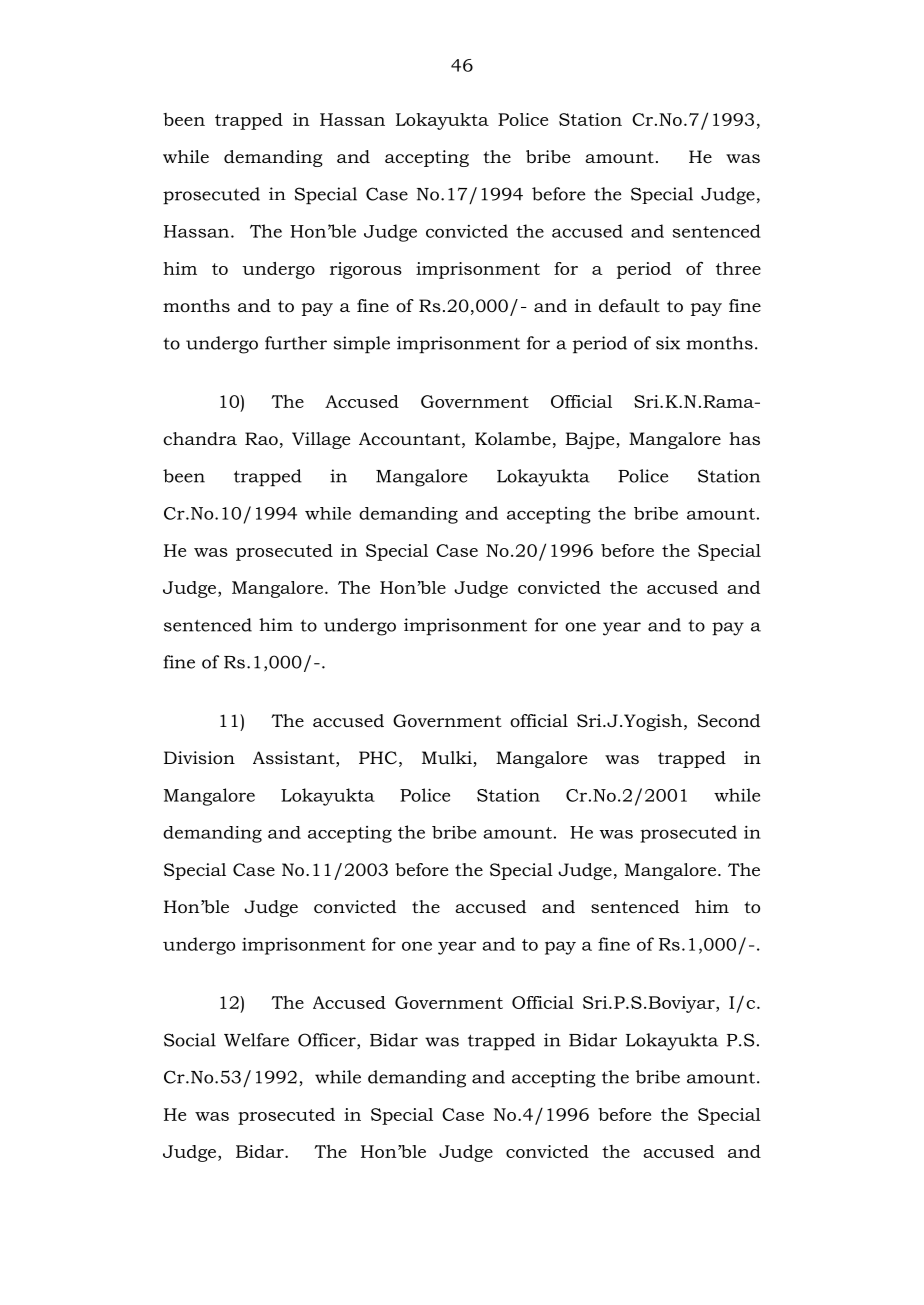 Image resolution: width=924 pixels, height=1305 pixels. Describe the element at coordinates (199, 758) in the screenshot. I see `Division` at that location.
